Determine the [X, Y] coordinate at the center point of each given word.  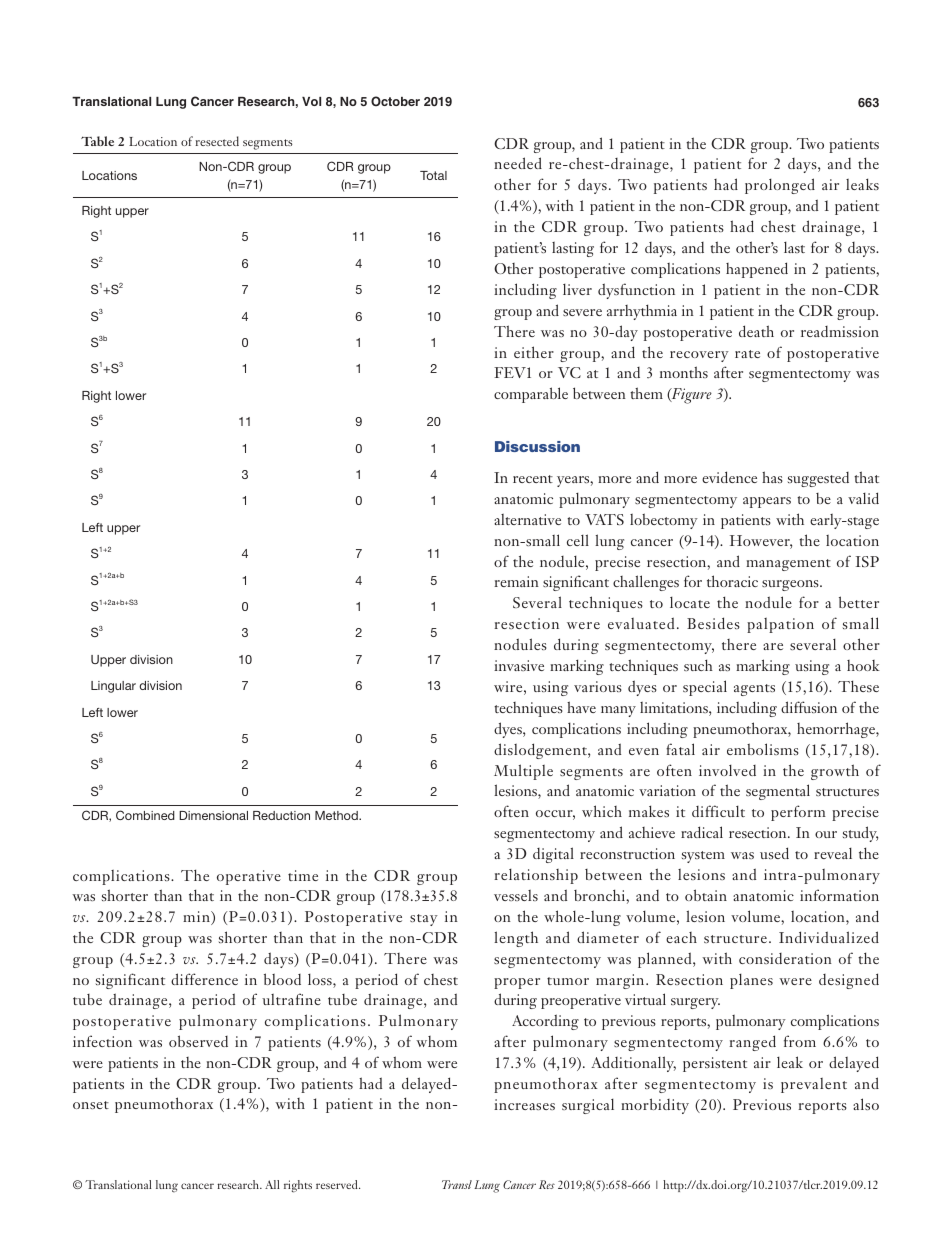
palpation [780, 625]
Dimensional [213, 815]
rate [747, 354]
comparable [531, 395]
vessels [516, 895]
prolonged [780, 186]
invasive [519, 665]
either [534, 352]
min [197, 918]
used [774, 853]
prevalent [814, 1085]
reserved [338, 1184]
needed [518, 163]
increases [524, 1104]
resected [217, 141]
